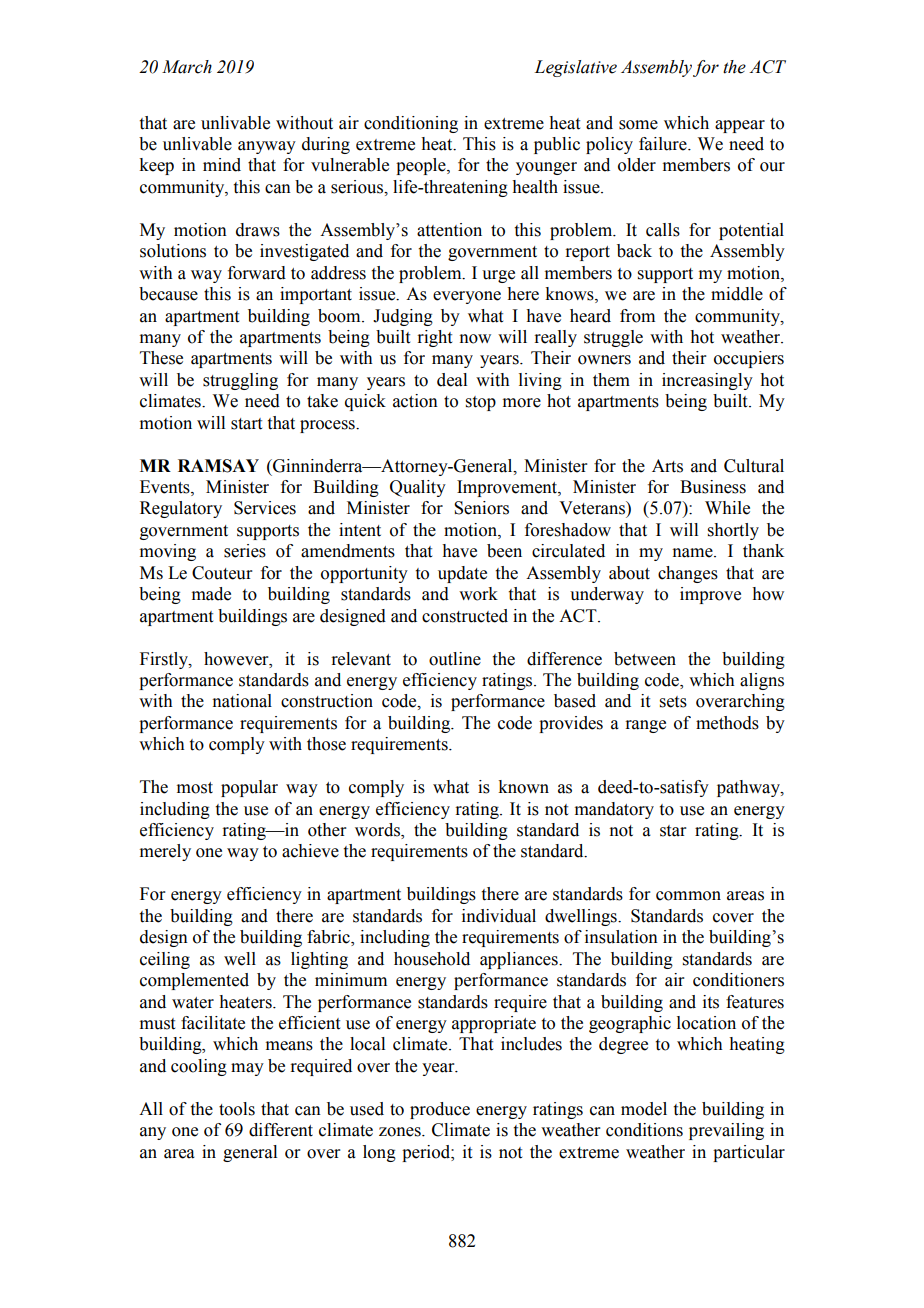  Describe the element at coordinates (740, 126) in the document. I see `appear` at that location.
